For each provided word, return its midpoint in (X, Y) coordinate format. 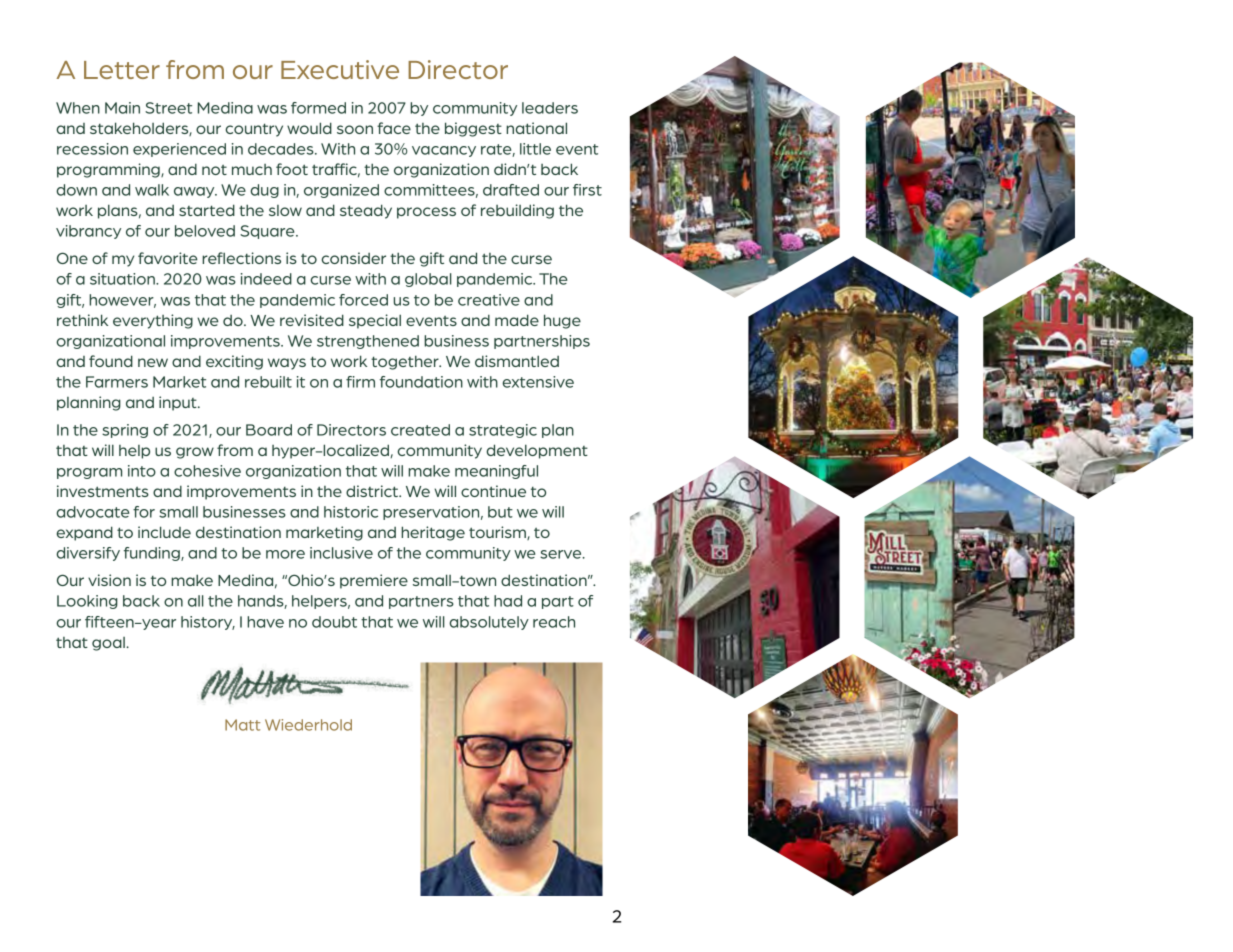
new (153, 362)
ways (287, 364)
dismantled (517, 361)
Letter (122, 70)
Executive (340, 69)
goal (109, 644)
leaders (550, 108)
